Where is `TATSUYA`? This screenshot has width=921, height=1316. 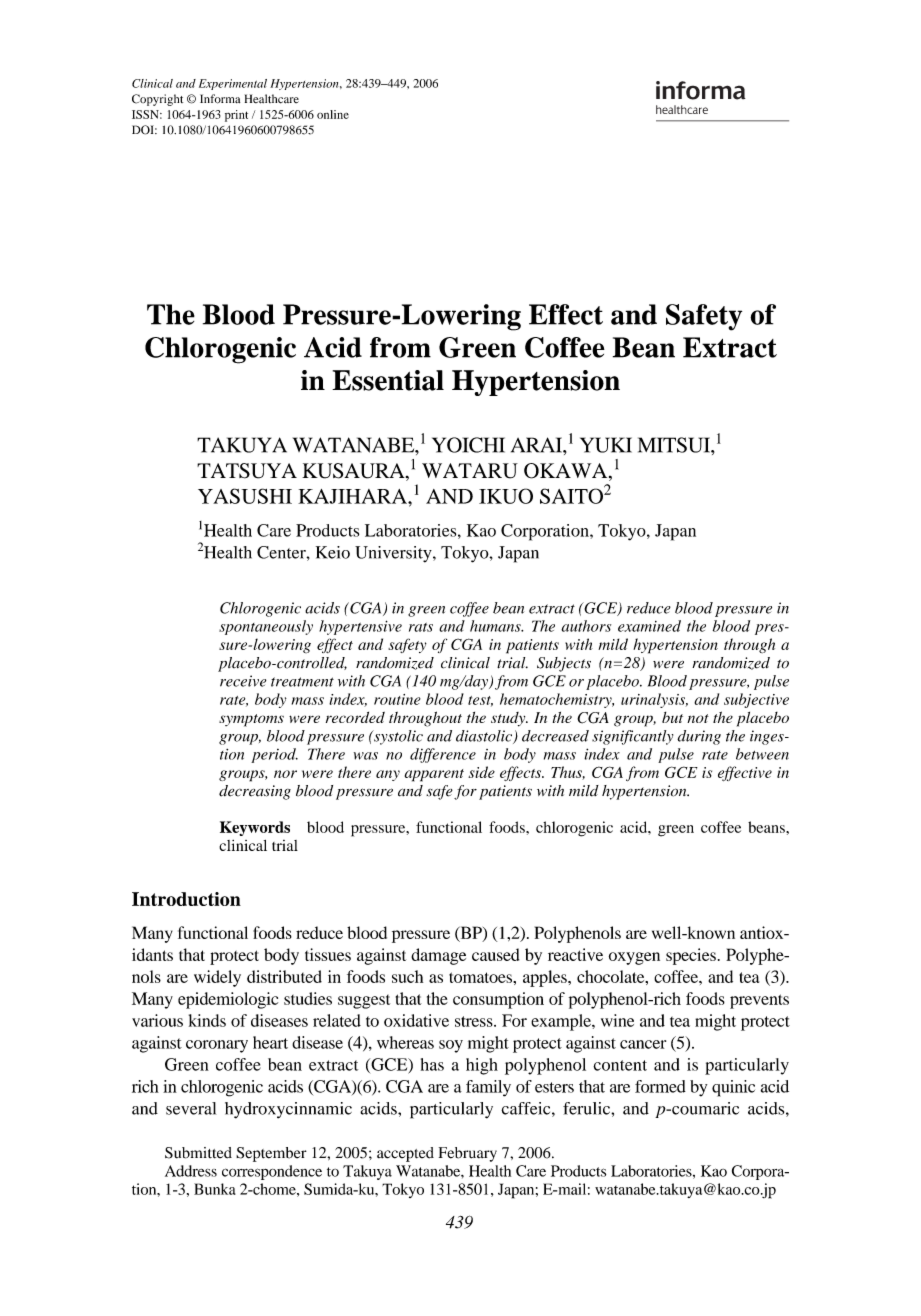 TATSUYA is located at coordinates (247, 471).
